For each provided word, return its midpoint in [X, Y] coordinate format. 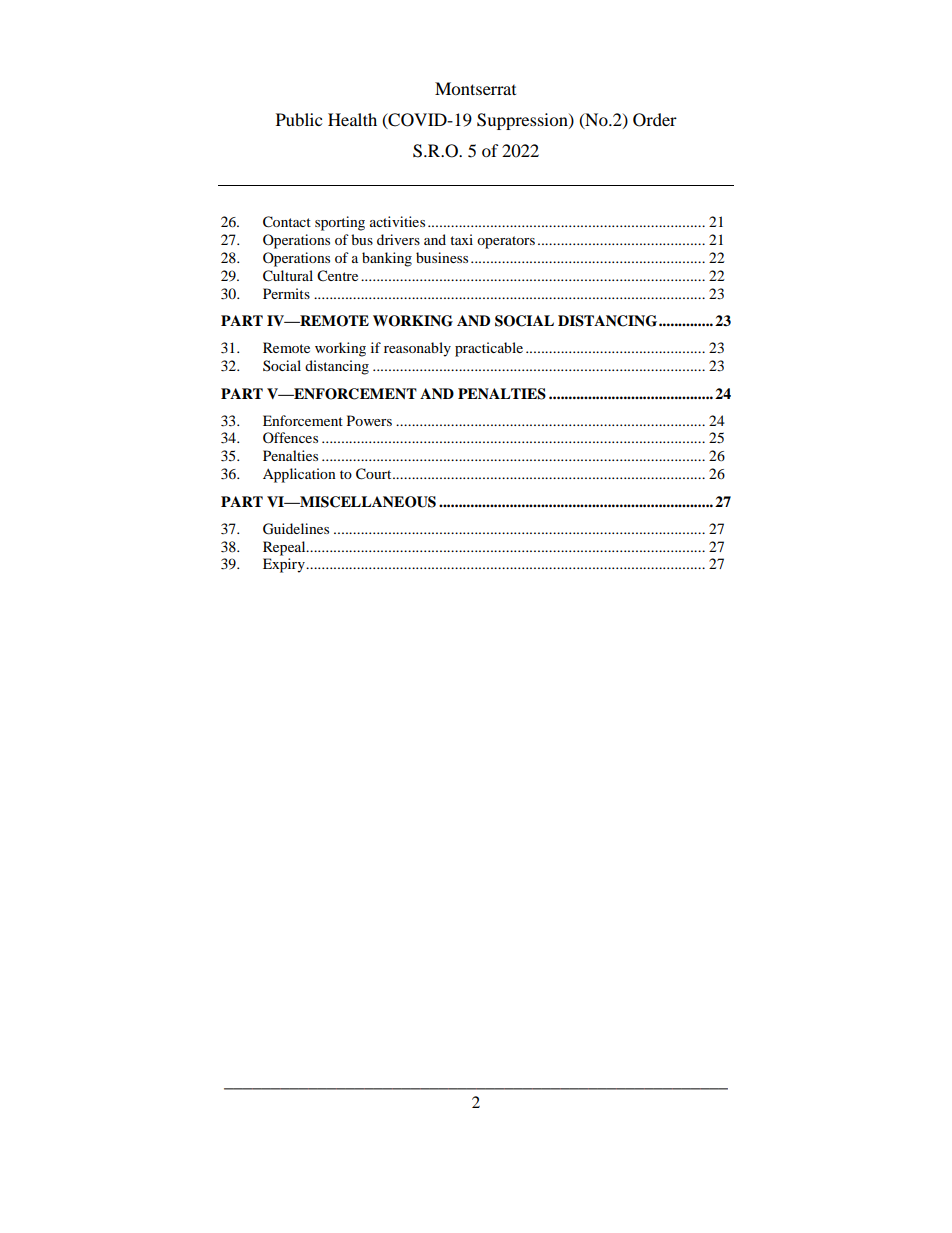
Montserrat [475, 88]
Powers [369, 420]
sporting [340, 223]
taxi [461, 239]
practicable [489, 349]
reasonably [417, 349]
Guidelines [296, 529]
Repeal [285, 548]
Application [299, 475]
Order [655, 120]
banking [387, 259]
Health [352, 119]
